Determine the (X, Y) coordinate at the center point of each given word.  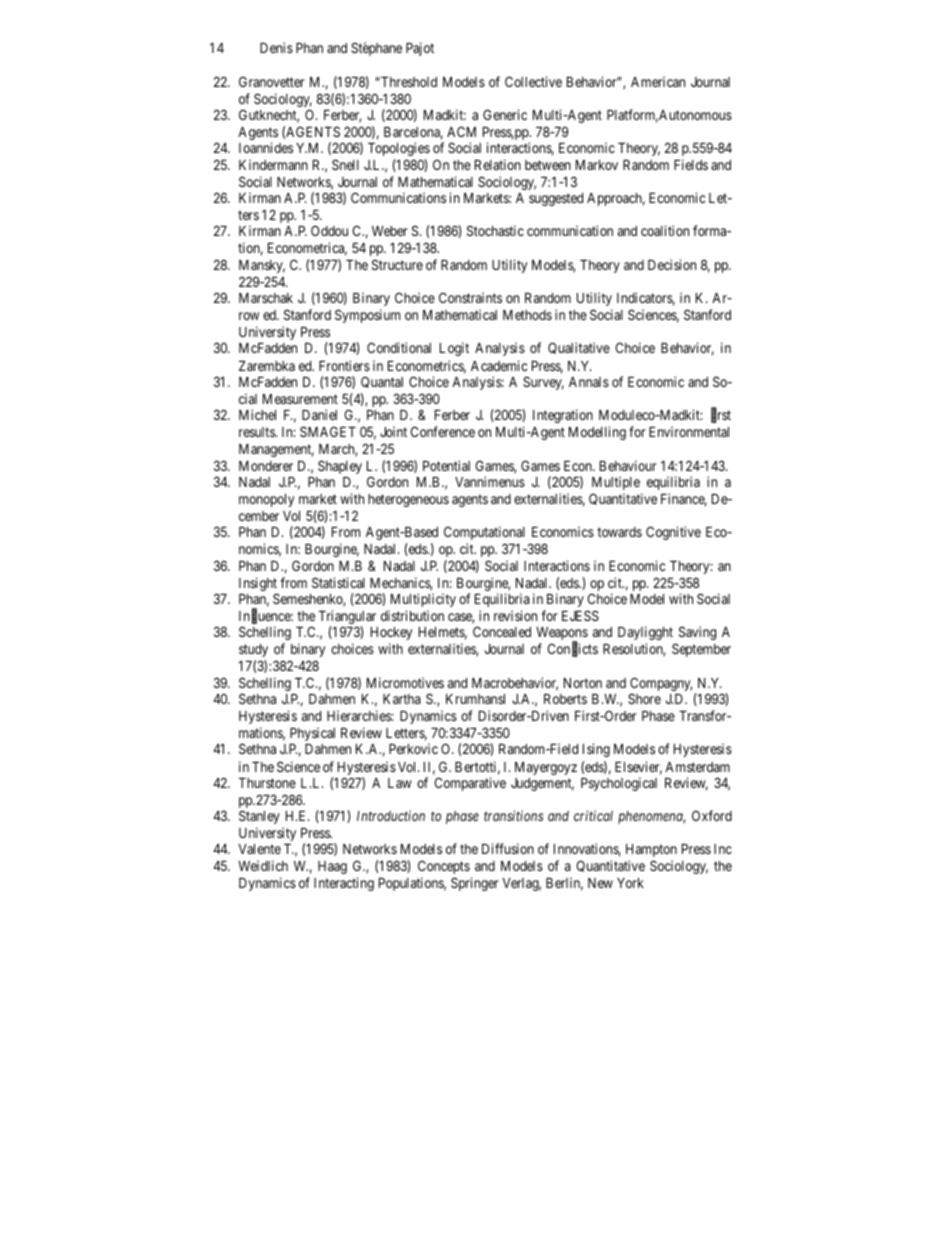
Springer (475, 884)
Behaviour (628, 465)
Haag (332, 867)
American (658, 81)
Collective (533, 81)
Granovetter (272, 81)
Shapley (340, 467)
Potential (446, 465)
